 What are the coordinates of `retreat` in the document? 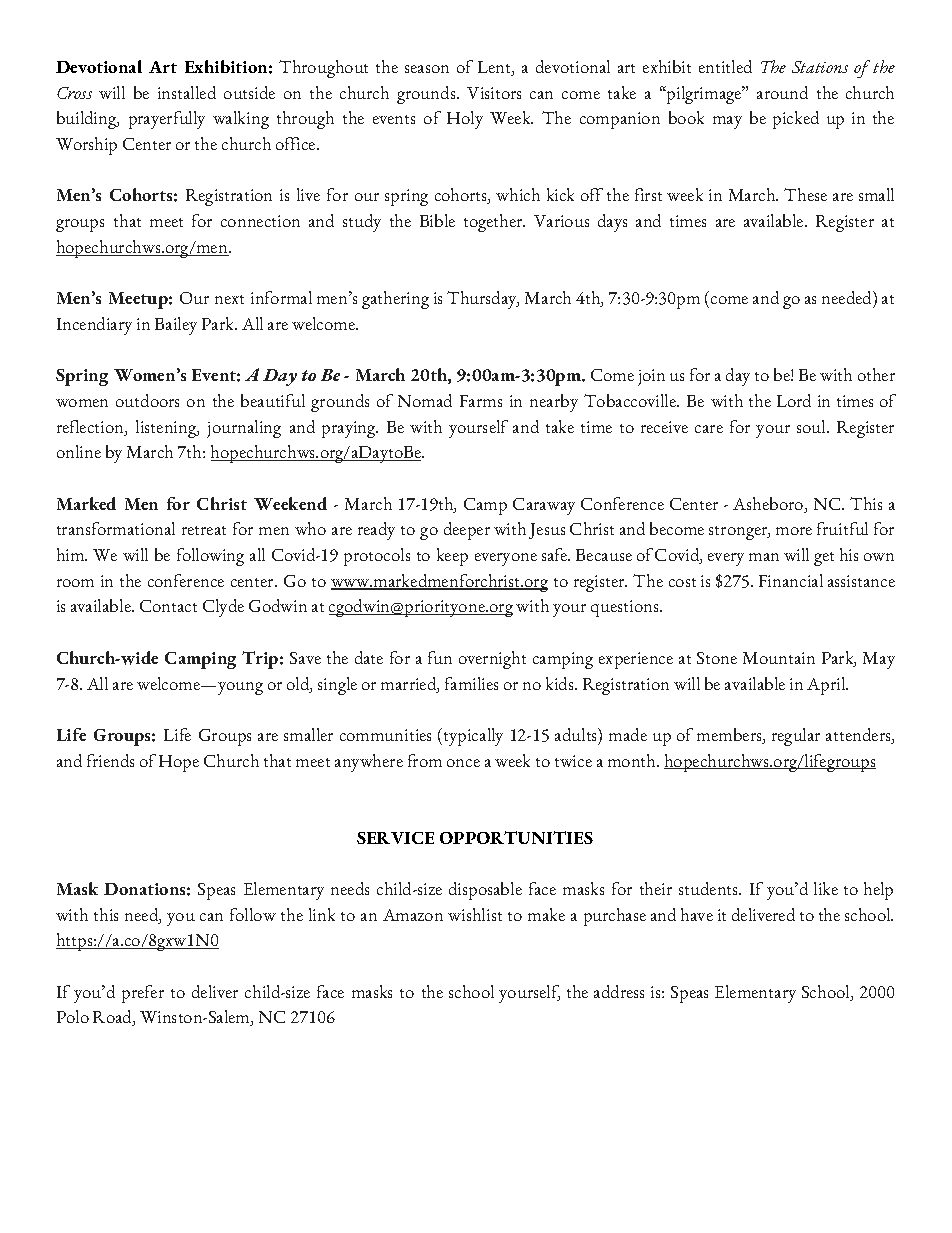 It's located at (204, 530).
